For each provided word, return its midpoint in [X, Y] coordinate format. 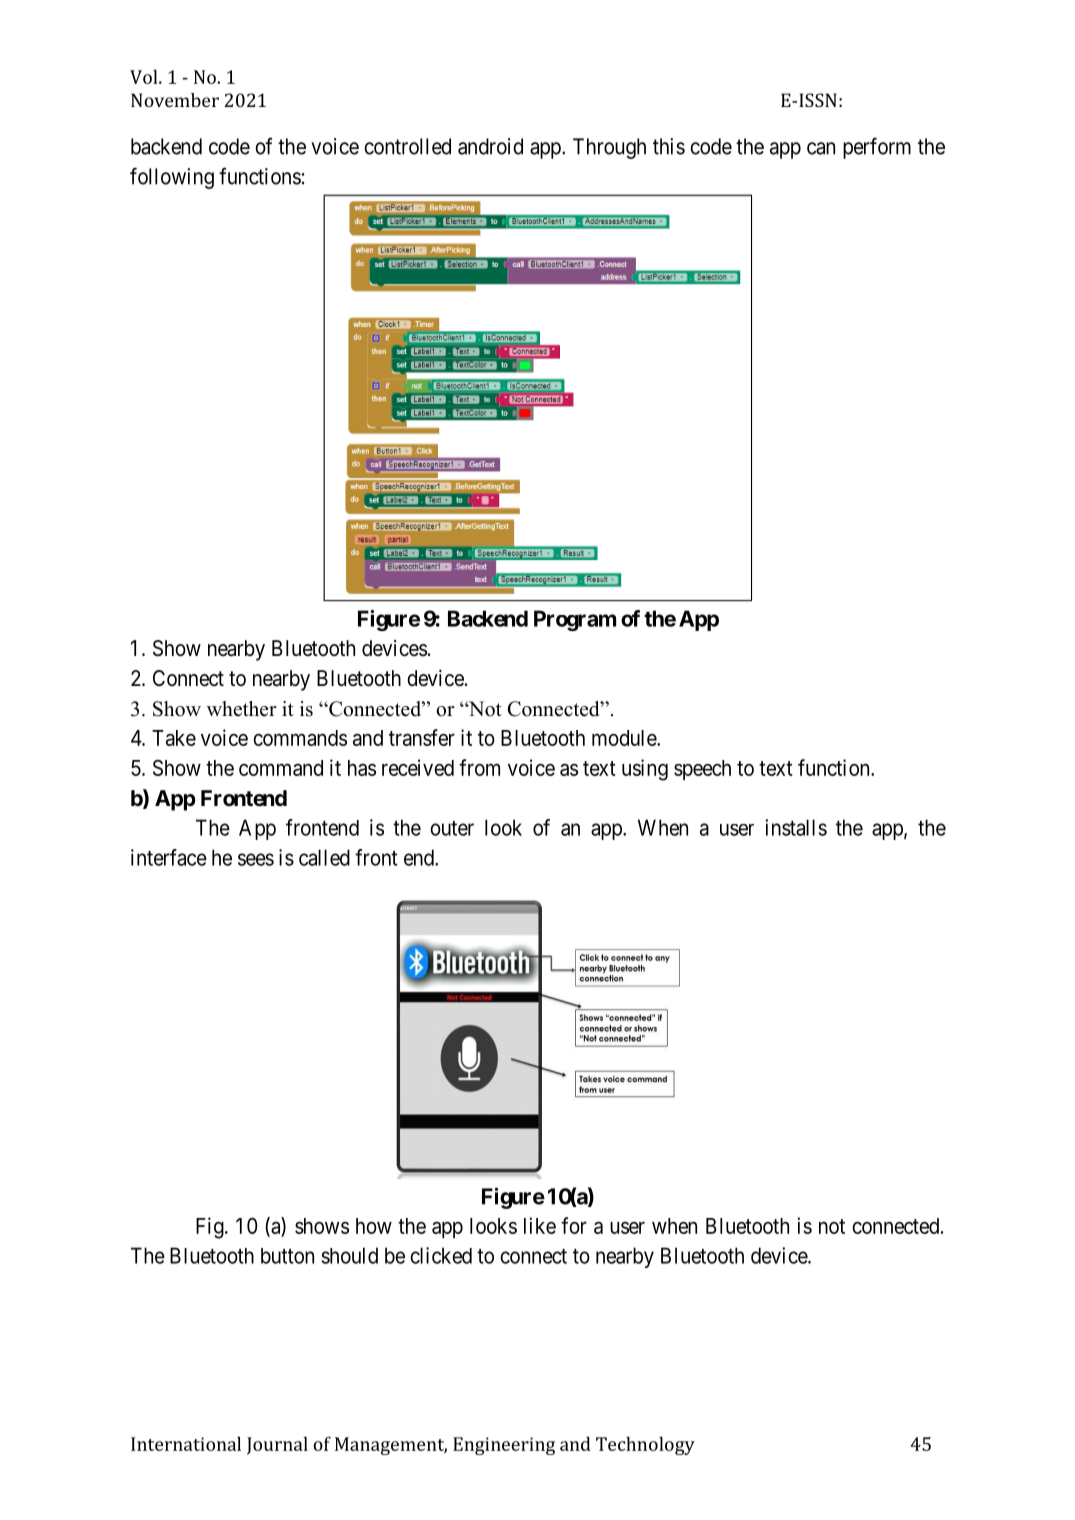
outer [452, 828]
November [175, 100]
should [350, 1255]
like [540, 1225]
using [645, 770]
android [490, 146]
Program [575, 620]
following [172, 178]
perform [877, 148]
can [821, 148]
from [479, 767]
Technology [645, 1446]
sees [256, 859]
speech [702, 770]
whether [242, 709]
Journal [277, 1446]
